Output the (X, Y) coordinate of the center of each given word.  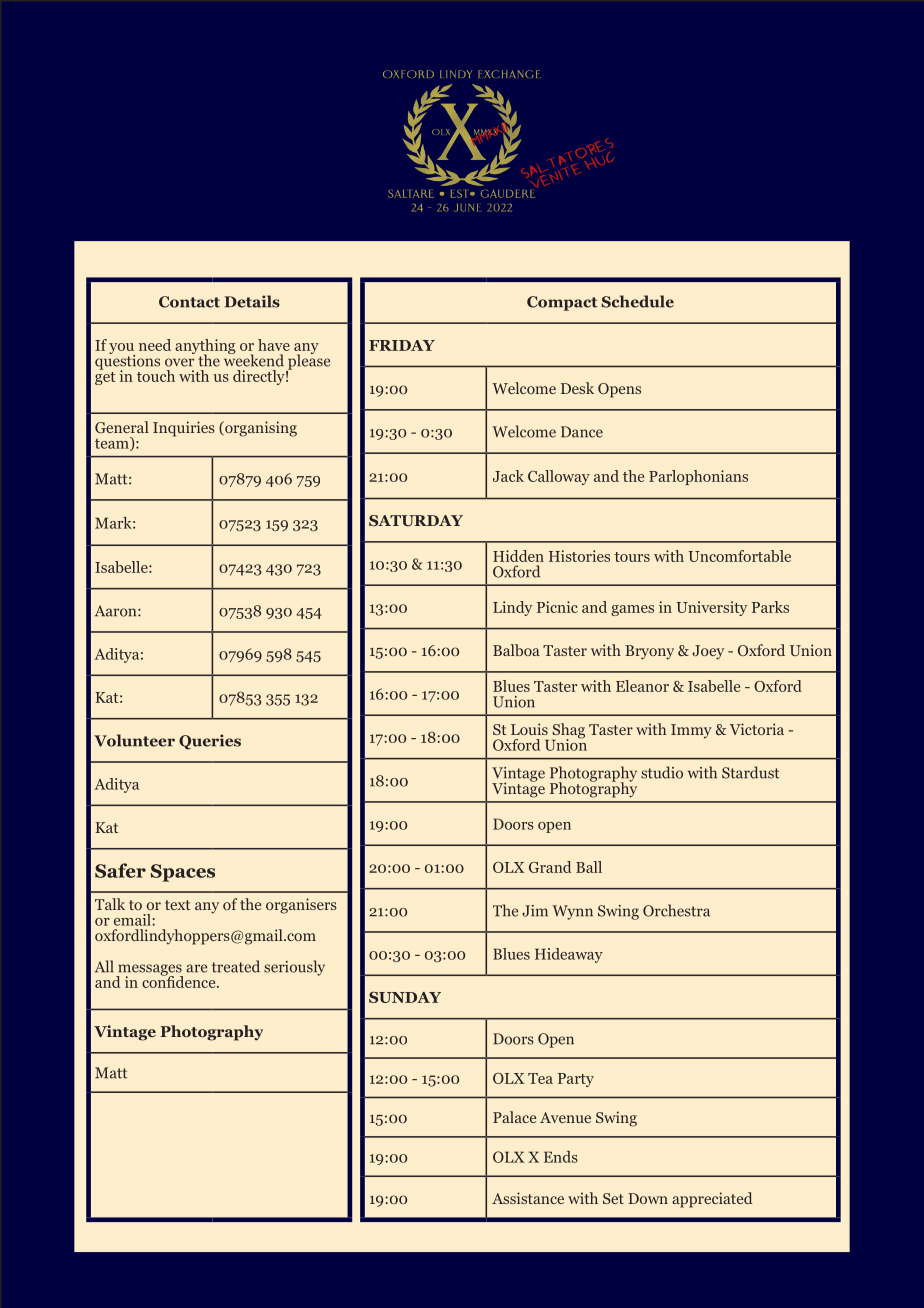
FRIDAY (402, 345)
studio (662, 772)
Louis (529, 729)
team (113, 444)
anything (205, 348)
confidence (180, 980)
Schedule (638, 301)
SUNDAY (405, 997)
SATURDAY (416, 521)
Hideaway (569, 955)
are (196, 968)
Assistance (528, 1198)
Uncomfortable (739, 556)
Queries (210, 742)
